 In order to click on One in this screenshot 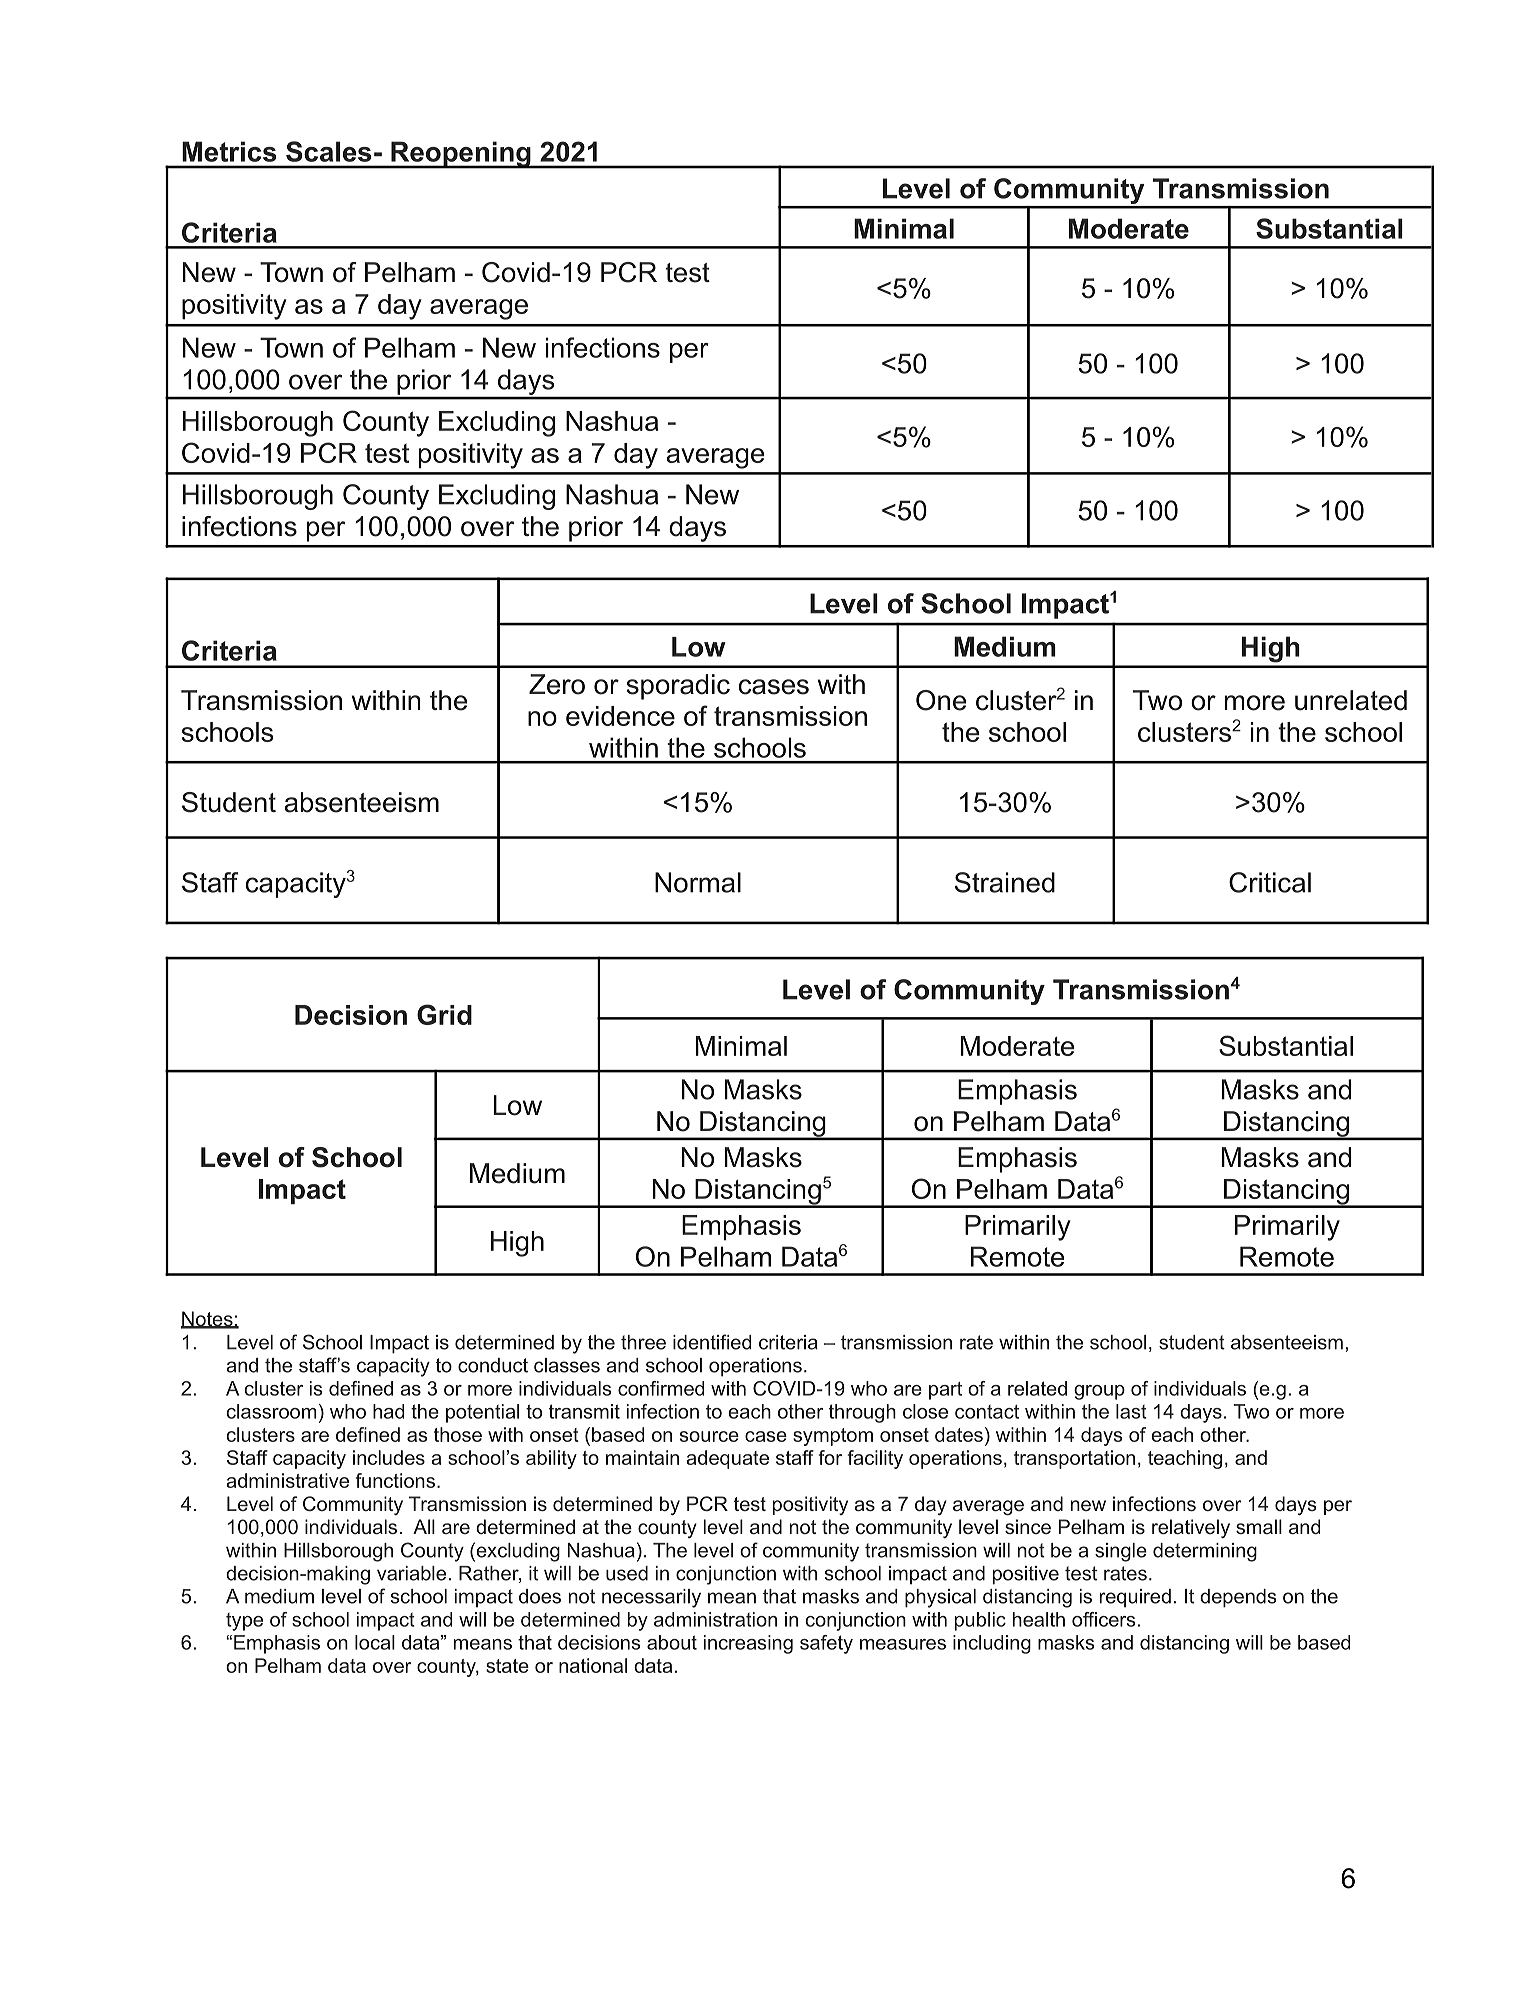, I will do `click(941, 700)`.
